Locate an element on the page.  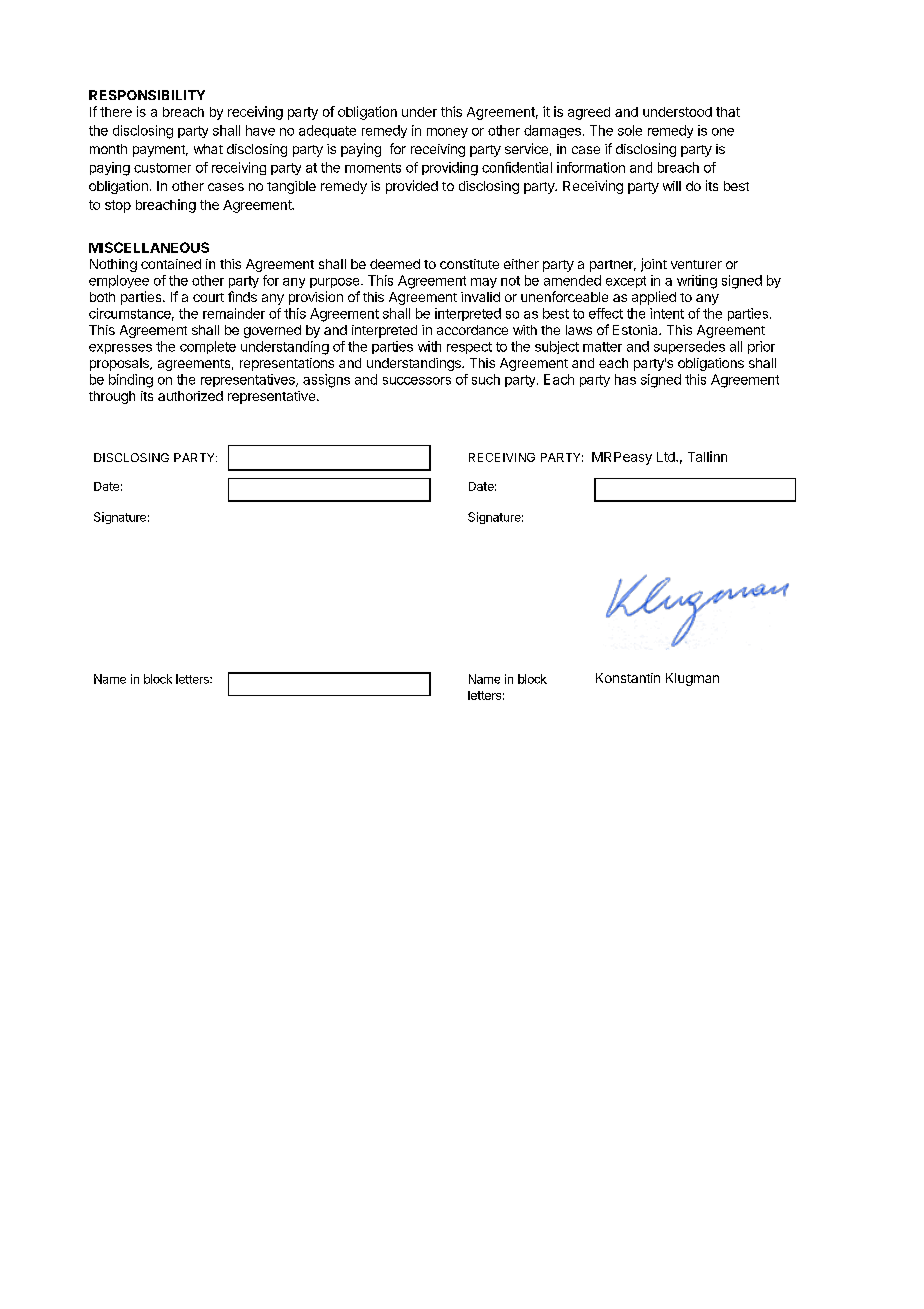
court is located at coordinates (208, 297).
